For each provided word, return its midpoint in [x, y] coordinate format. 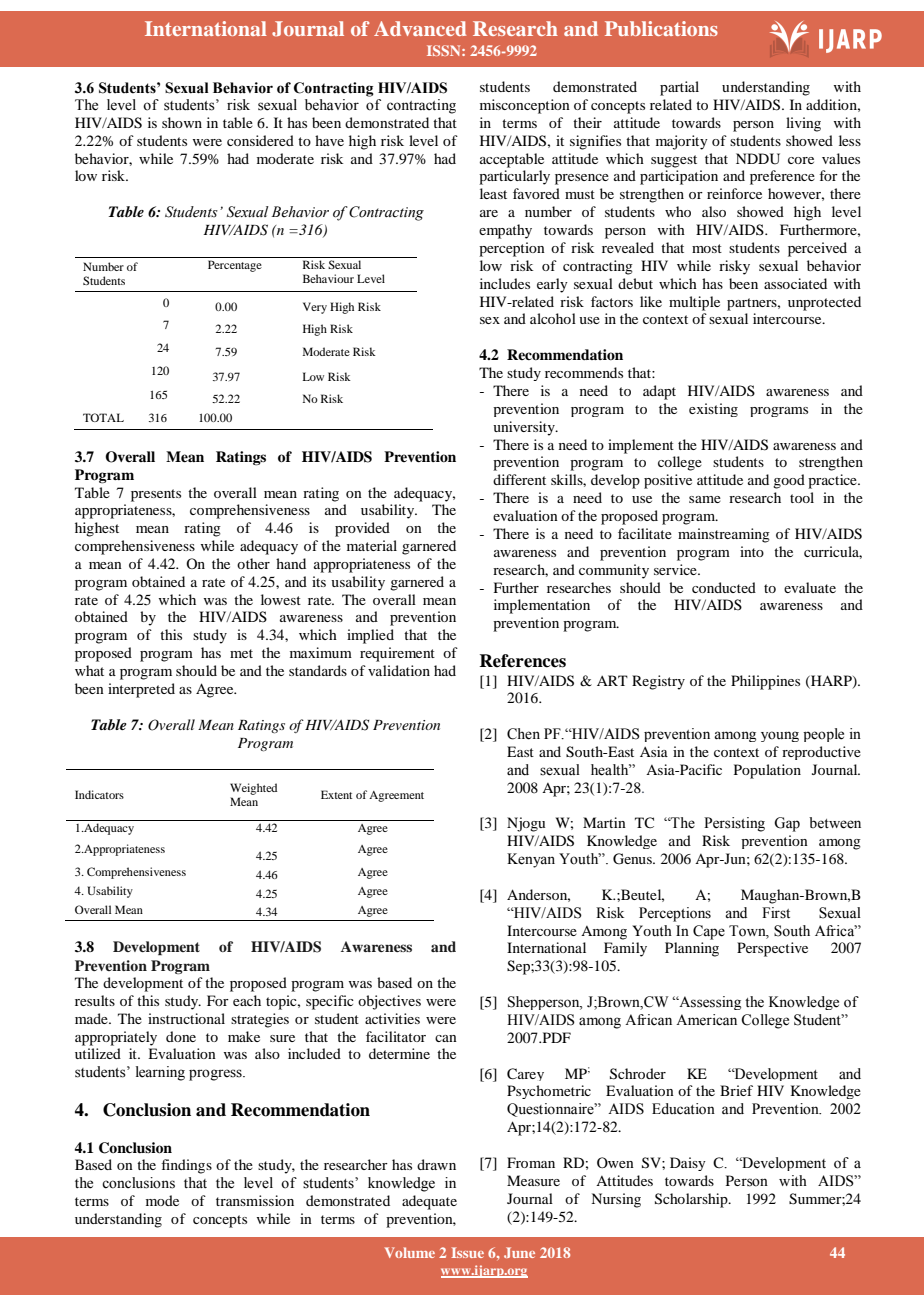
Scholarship [692, 1200]
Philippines [765, 682]
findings [186, 1166]
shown [182, 122]
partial [679, 88]
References [522, 661]
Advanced [420, 28]
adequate [429, 1202]
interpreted [141, 690]
